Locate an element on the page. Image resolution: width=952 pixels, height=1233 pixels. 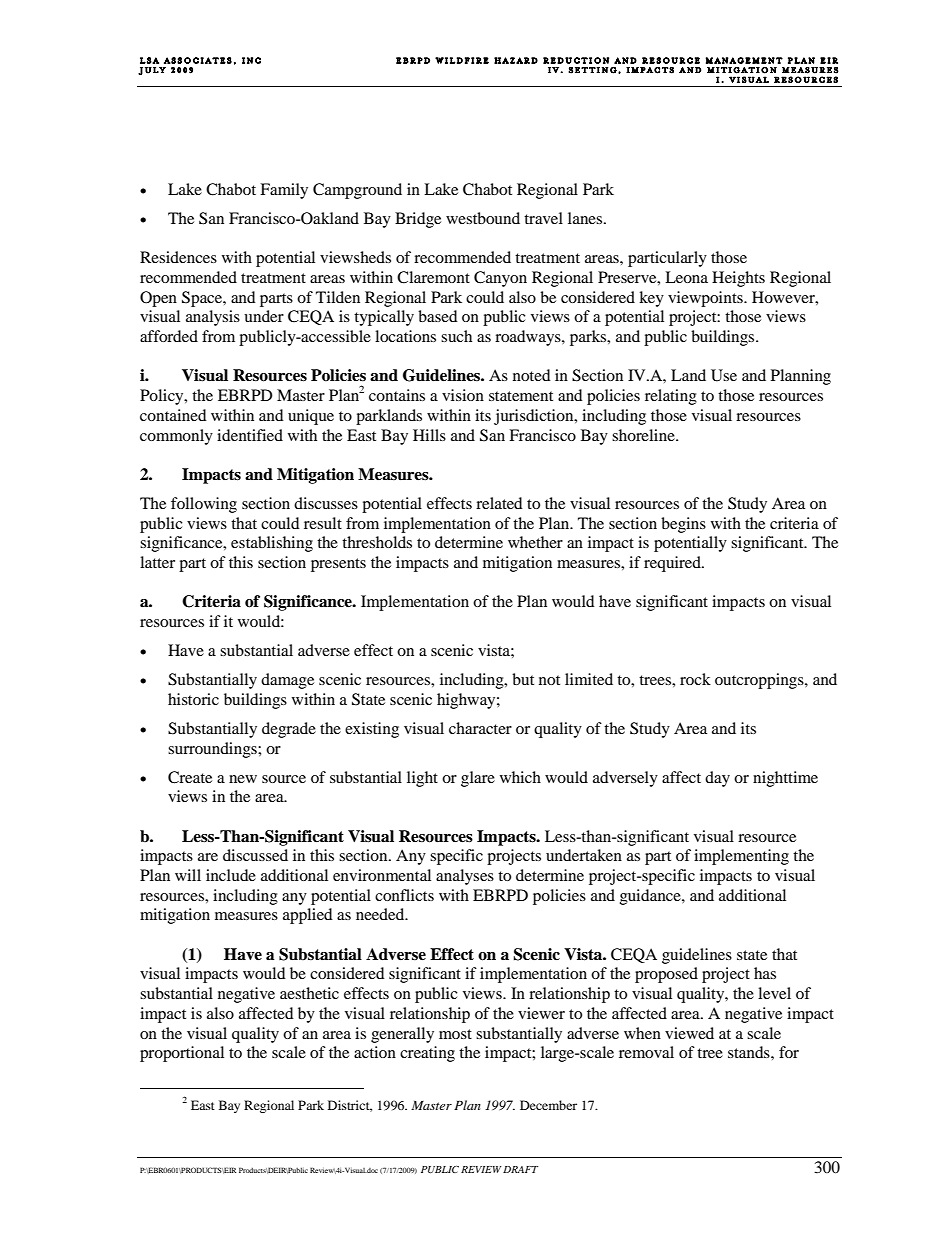
ASSOCIATES is located at coordinates (198, 60).
